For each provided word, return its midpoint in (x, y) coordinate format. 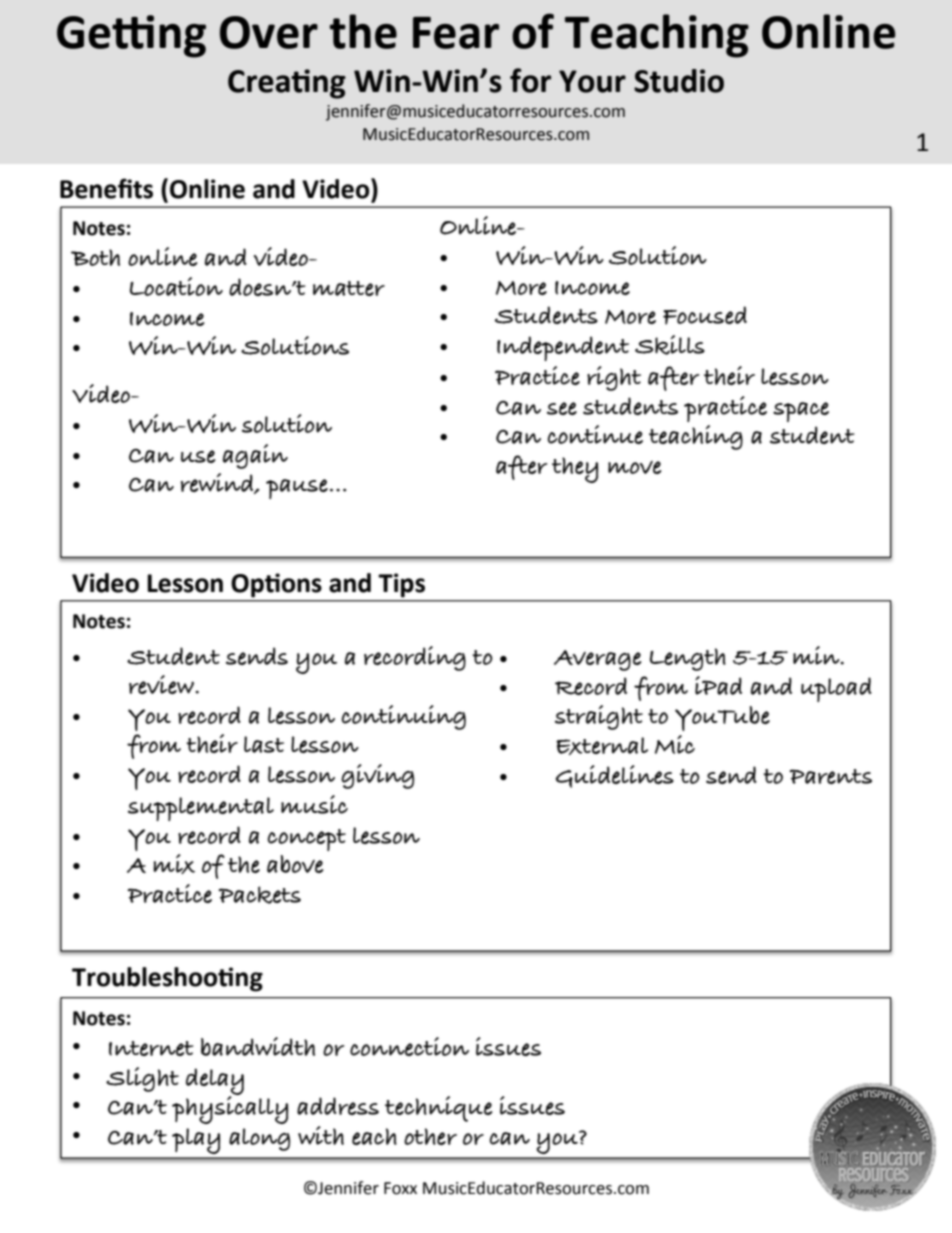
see (562, 408)
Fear (456, 33)
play (196, 1141)
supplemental (201, 809)
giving (377, 776)
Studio (679, 81)
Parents (831, 776)
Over (269, 32)
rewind (218, 483)
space (801, 412)
